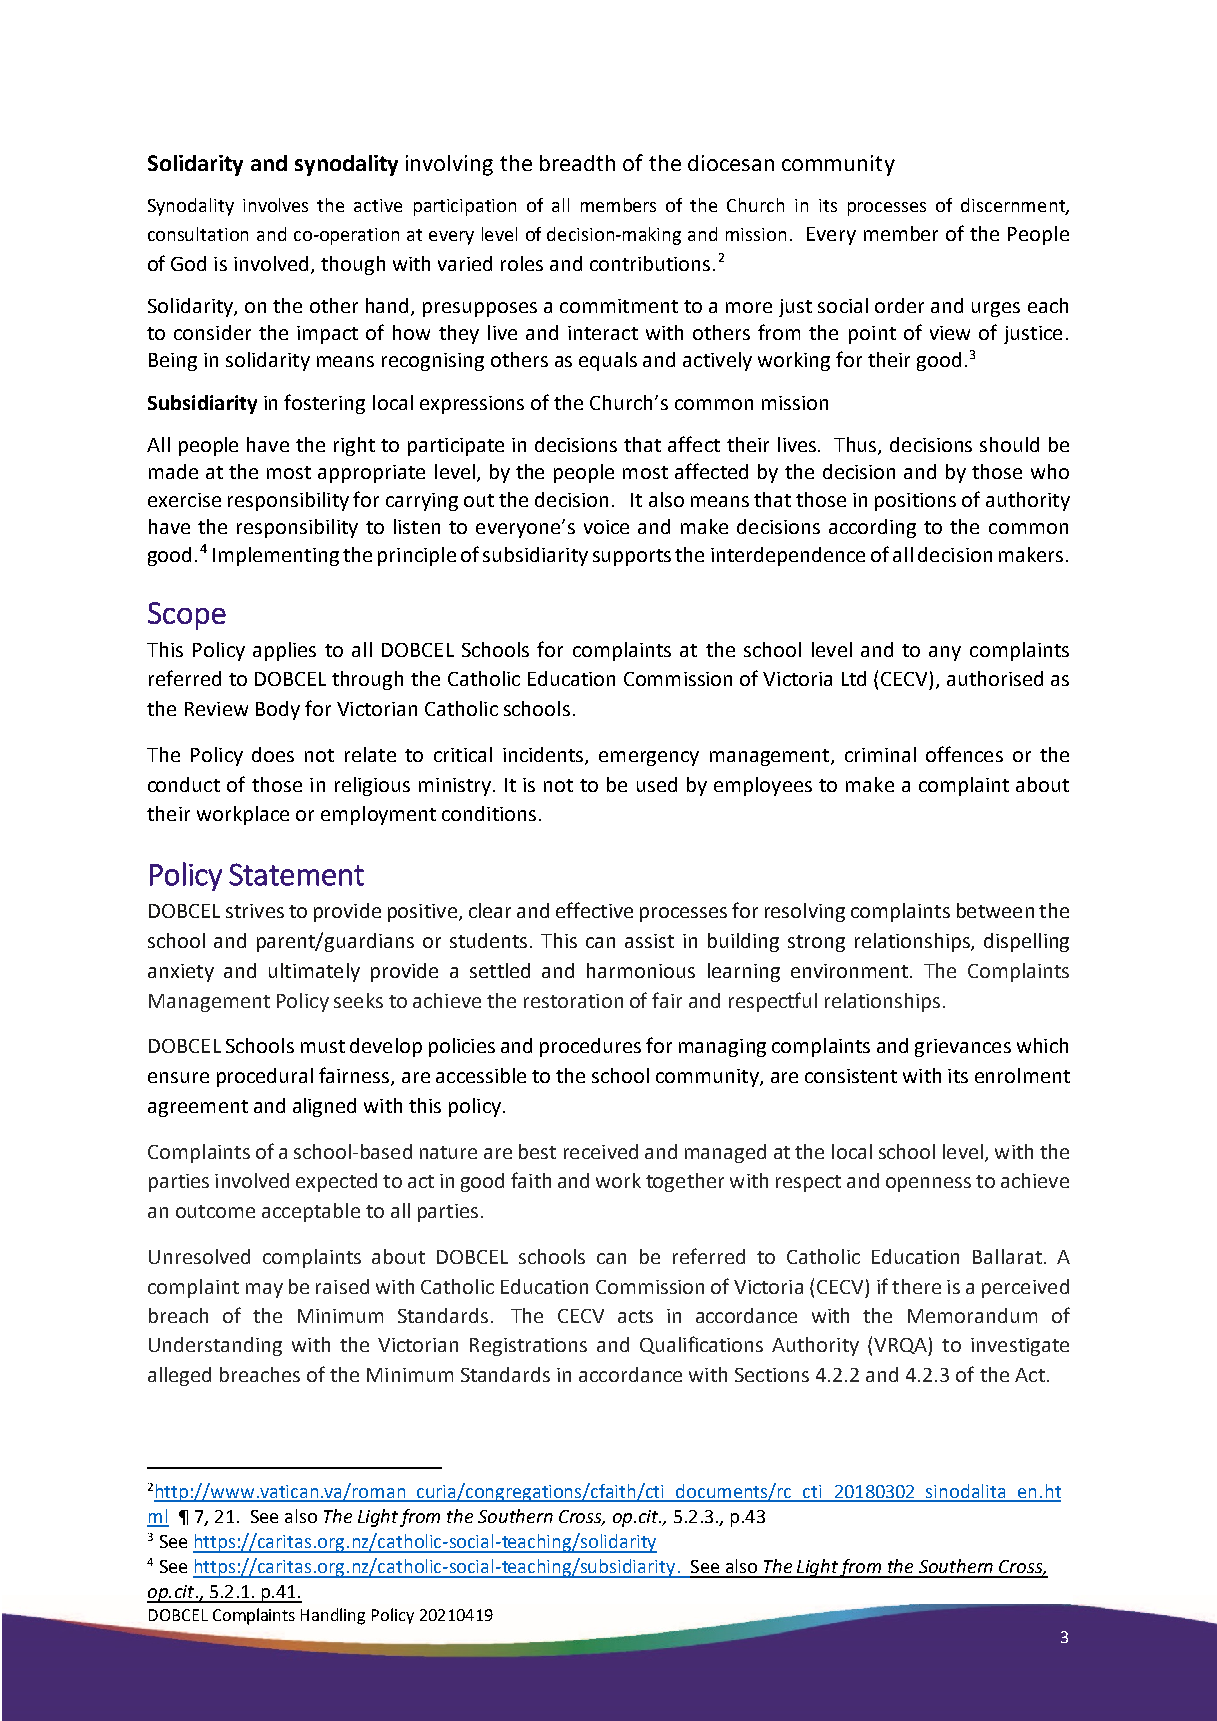  What do you see at coordinates (1014, 206) in the page?
I see `discernment` at bounding box center [1014, 206].
